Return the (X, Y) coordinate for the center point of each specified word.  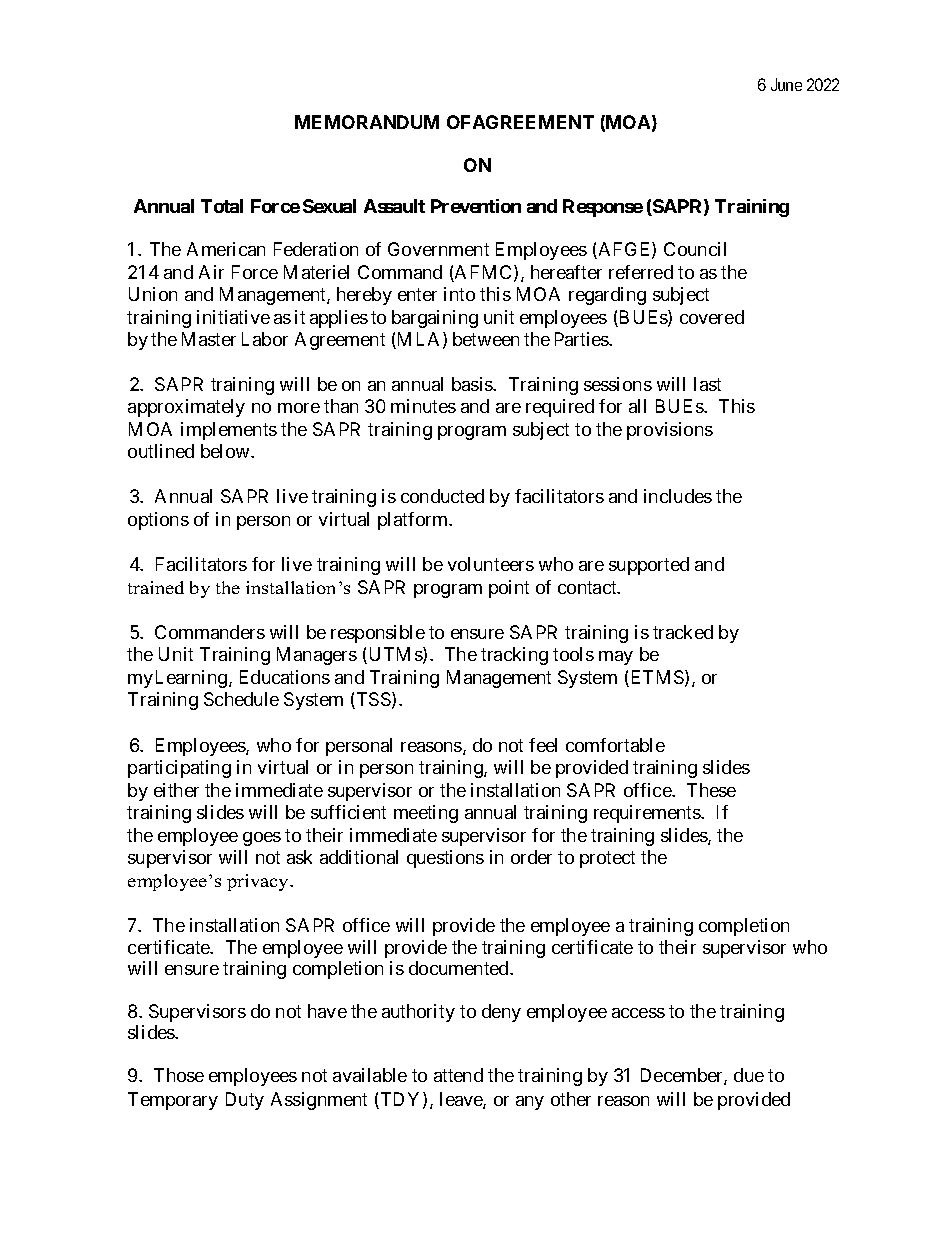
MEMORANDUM (367, 122)
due (749, 1075)
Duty (245, 1101)
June (786, 84)
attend (458, 1075)
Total (222, 206)
